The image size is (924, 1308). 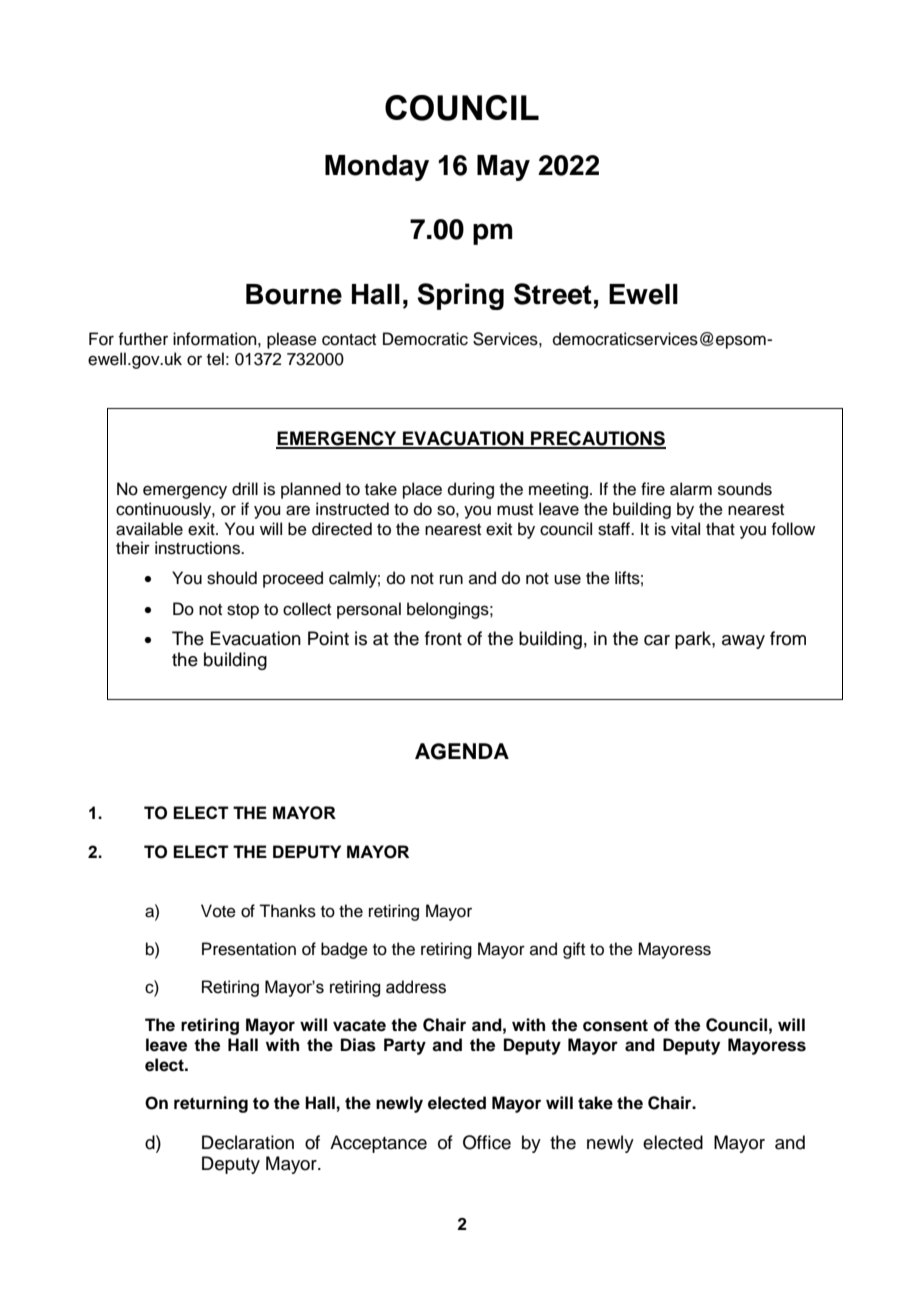 What do you see at coordinates (211, 1104) in the screenshot?
I see `returning` at bounding box center [211, 1104].
